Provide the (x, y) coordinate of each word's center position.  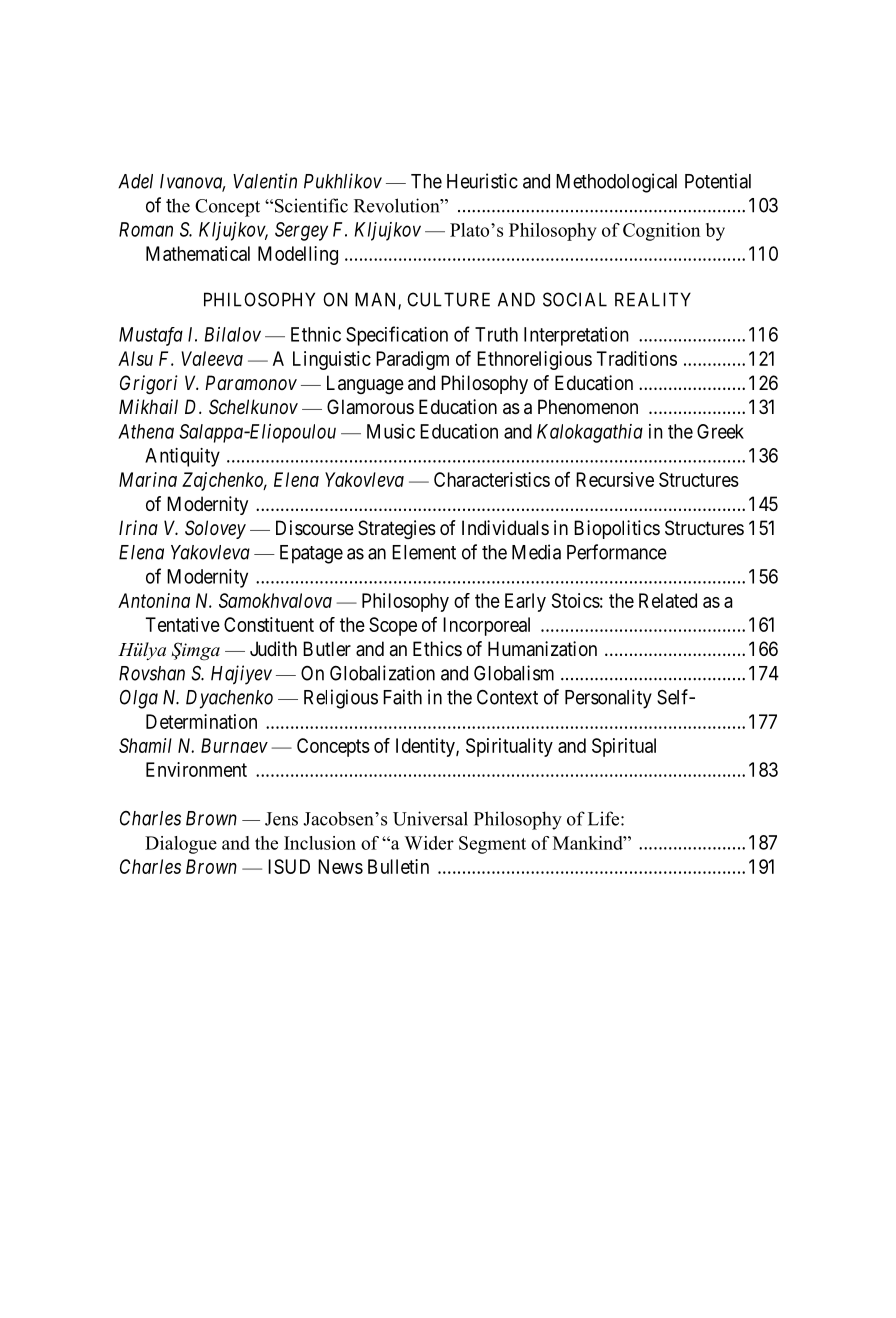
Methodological (616, 183)
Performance (617, 552)
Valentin (265, 181)
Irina (138, 527)
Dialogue (181, 845)
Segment (492, 845)
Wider (429, 843)
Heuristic (482, 181)
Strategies (397, 529)
